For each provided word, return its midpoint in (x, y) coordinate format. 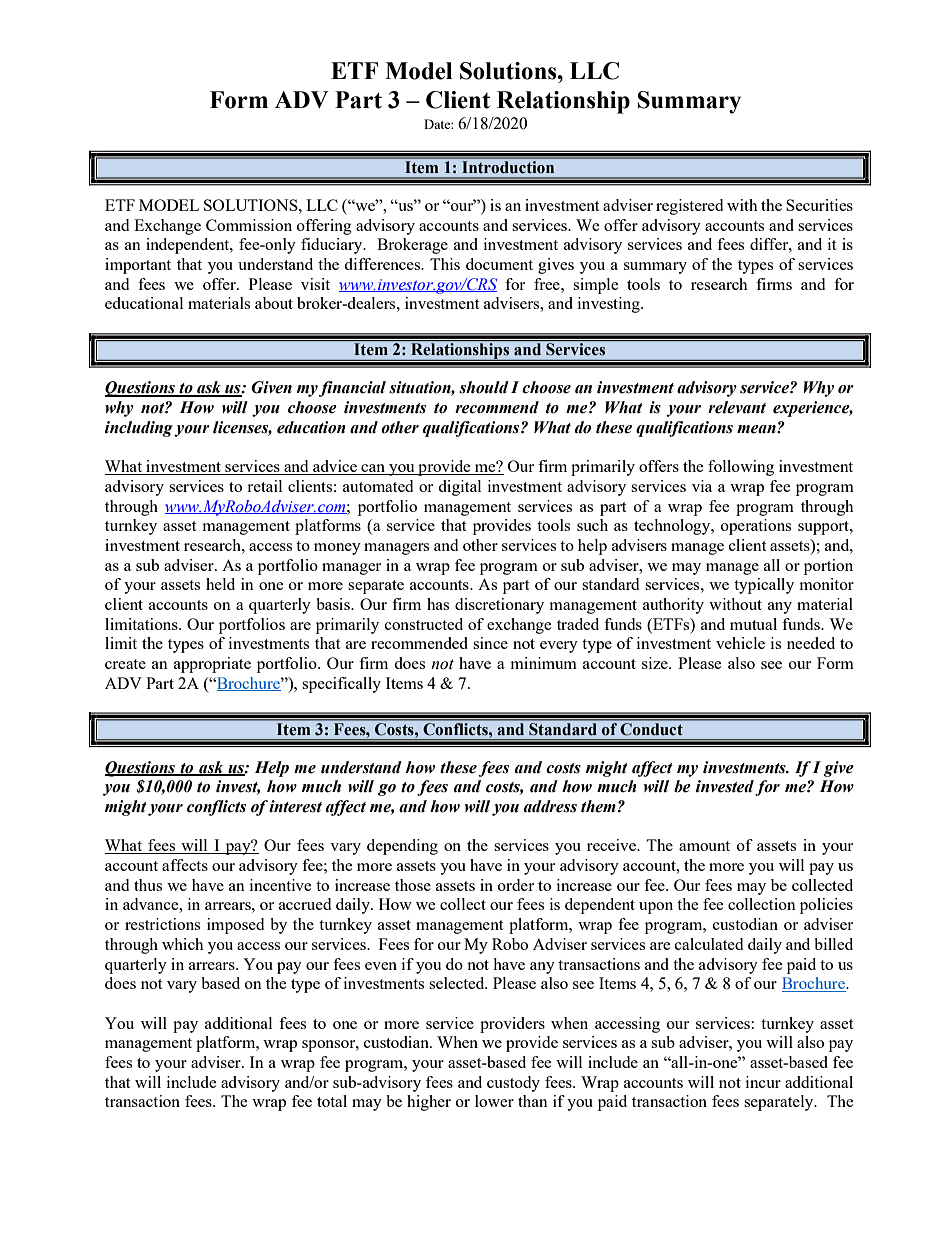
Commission (249, 225)
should (484, 387)
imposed (235, 926)
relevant (737, 407)
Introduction (508, 167)
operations (756, 527)
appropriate (212, 665)
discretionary (499, 606)
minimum (544, 663)
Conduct (651, 728)
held (220, 584)
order (516, 885)
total (332, 1101)
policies (826, 906)
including (139, 429)
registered (689, 207)
